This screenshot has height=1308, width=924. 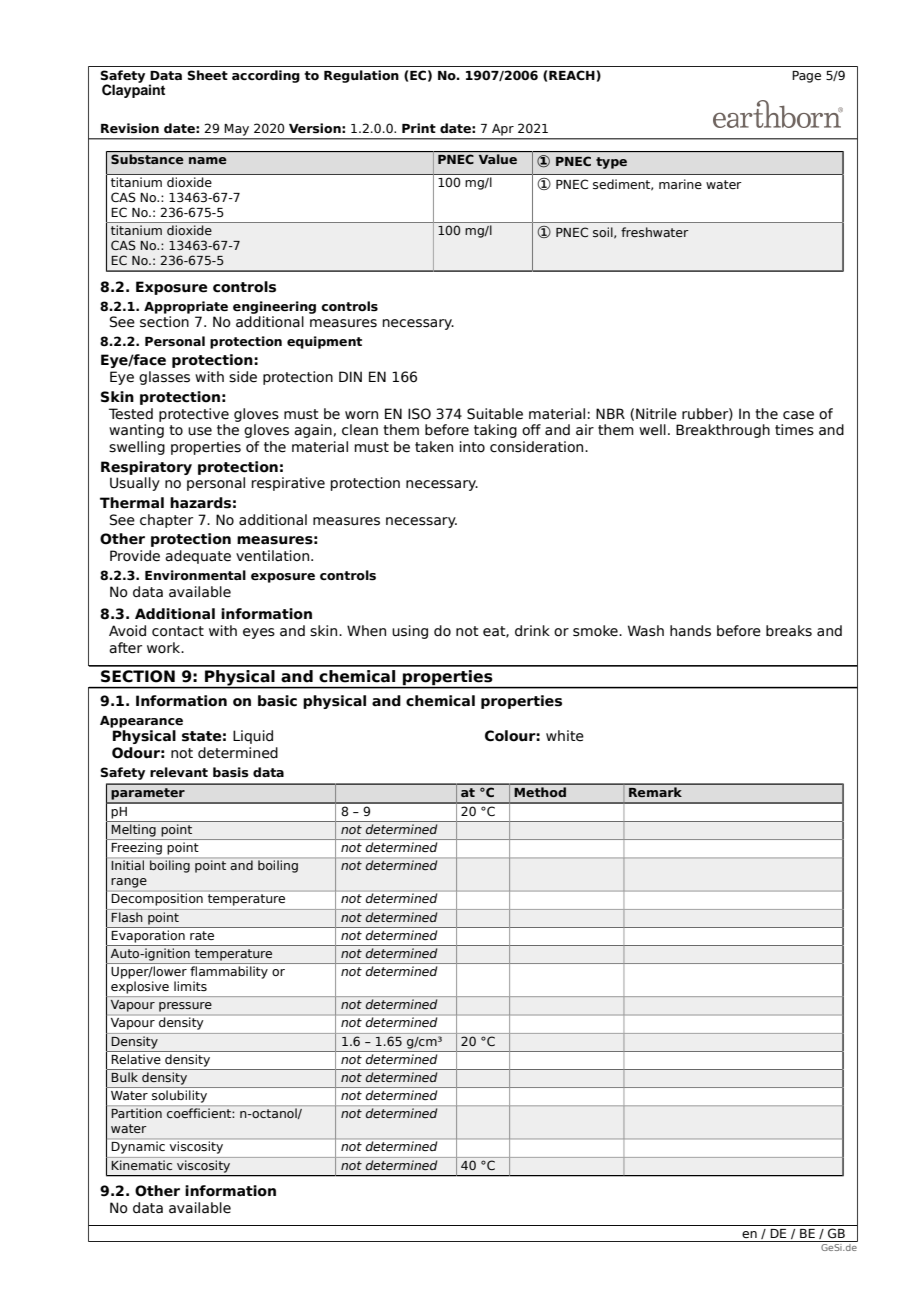 What do you see at coordinates (138, 1147) in the screenshot?
I see `Dynamic` at bounding box center [138, 1147].
